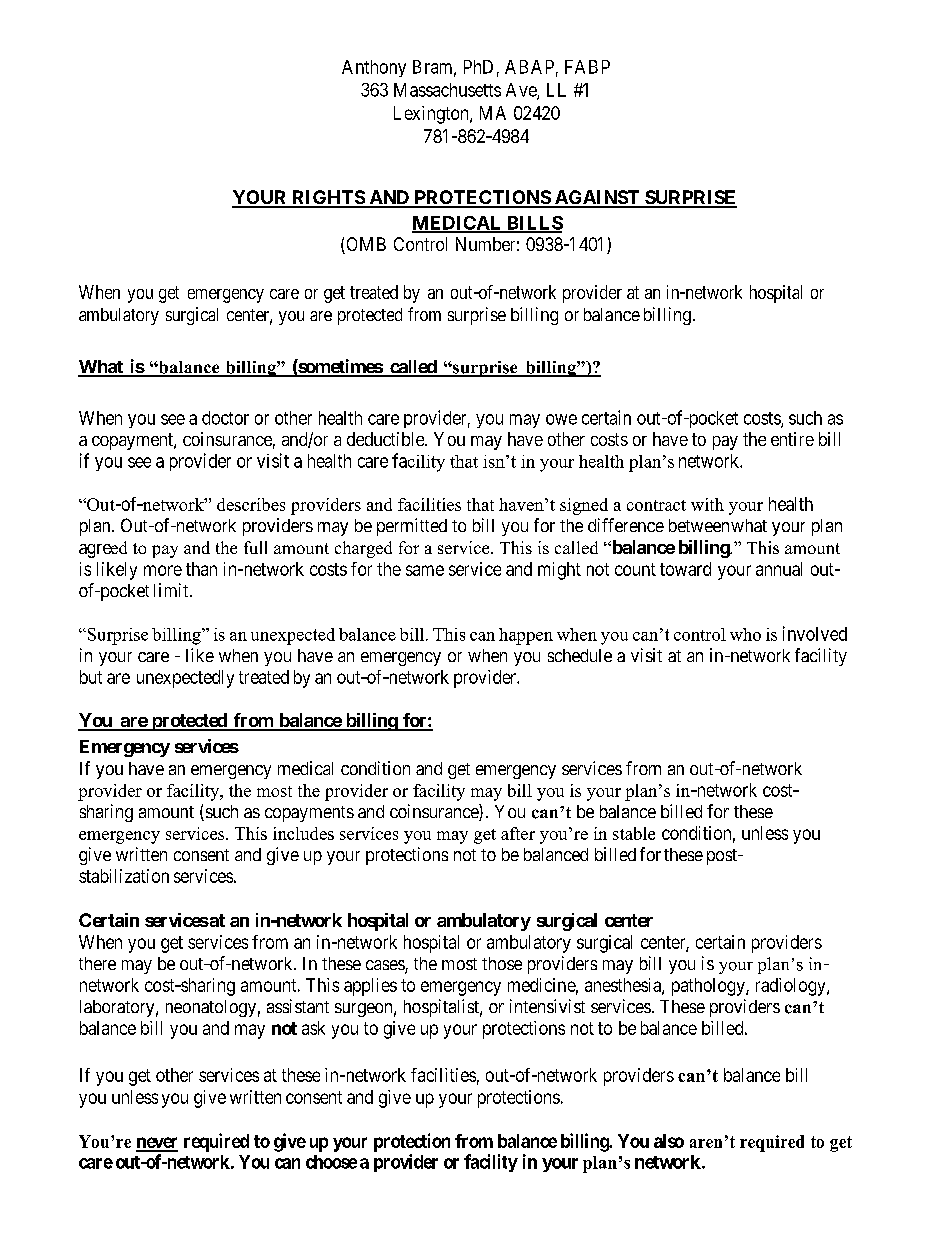 The image size is (952, 1233). Describe the element at coordinates (634, 833) in the screenshot. I see `stable` at that location.
